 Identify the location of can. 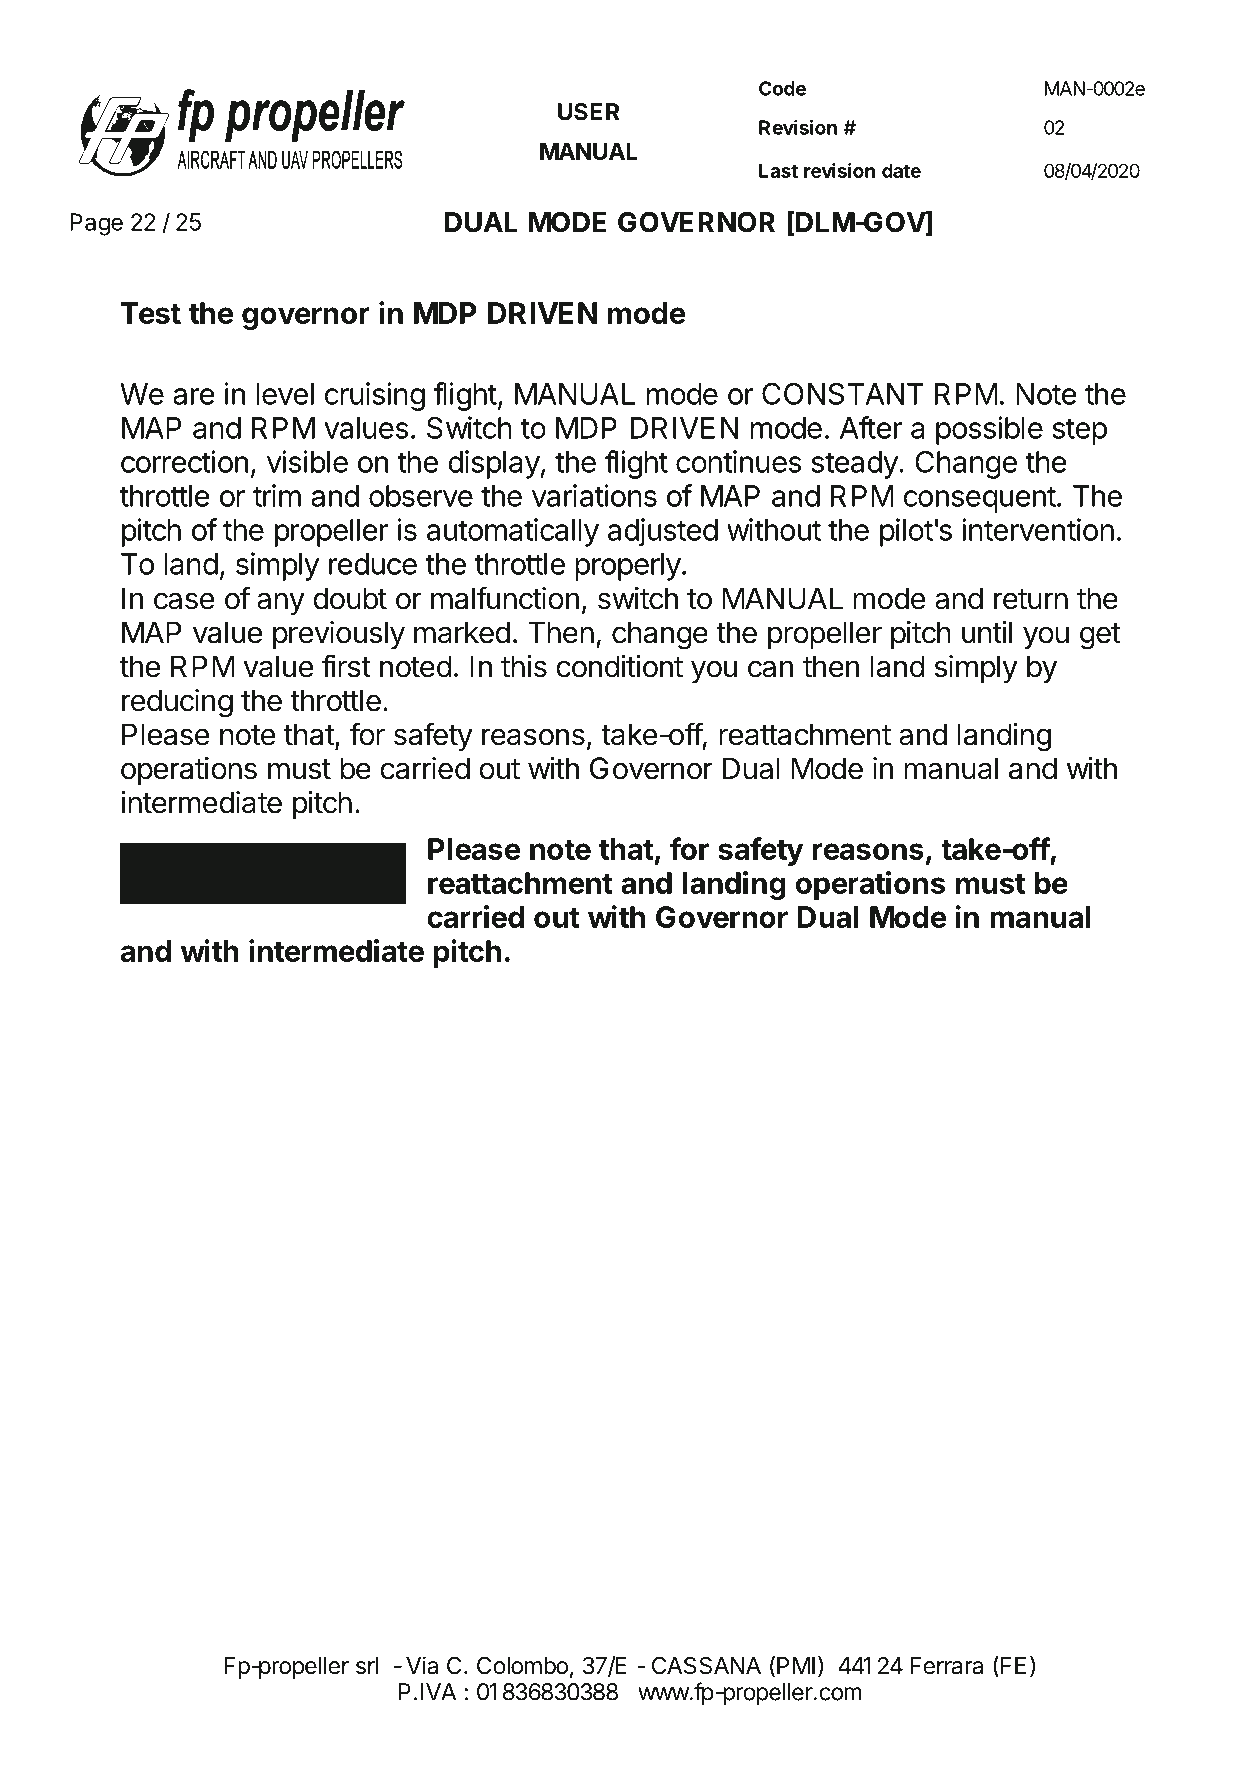
(770, 669).
